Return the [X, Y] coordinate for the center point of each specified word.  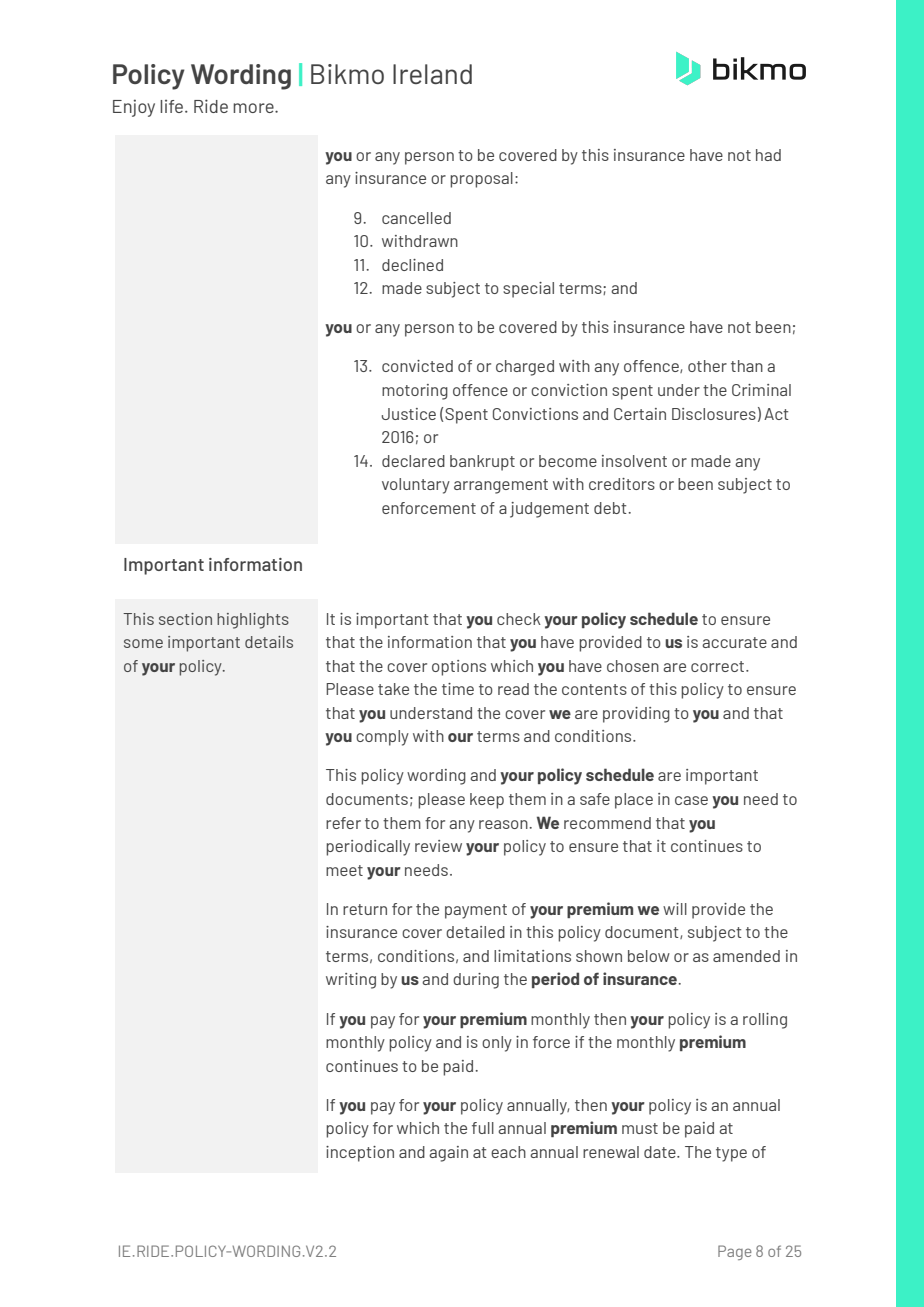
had [768, 155]
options [459, 668]
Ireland [432, 74]
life [173, 106]
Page [735, 1252]
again [448, 1154]
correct [719, 666]
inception [360, 1154]
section [185, 619]
